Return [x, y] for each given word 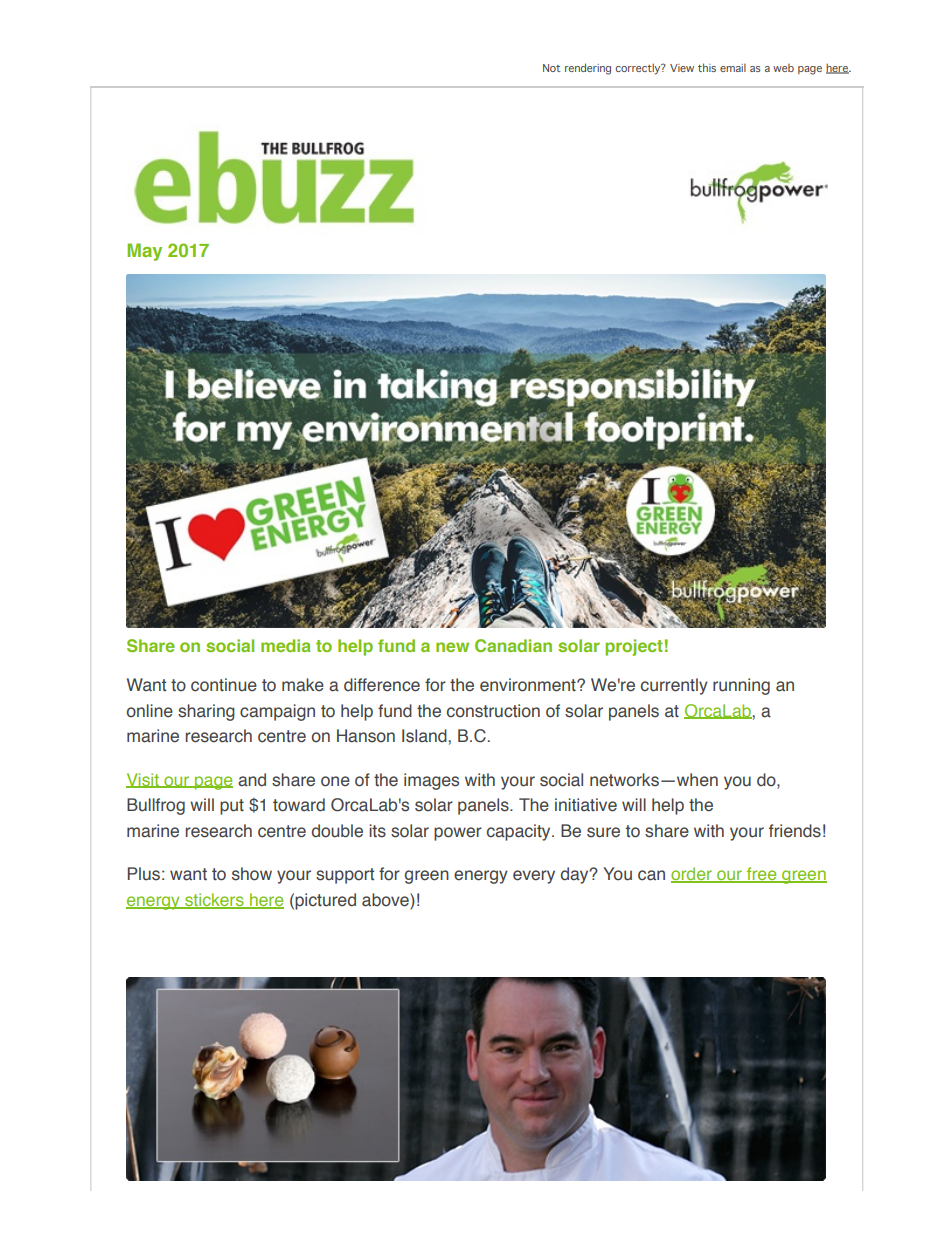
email [733, 68]
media [285, 645]
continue [224, 685]
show [252, 874]
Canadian [513, 645]
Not [551, 68]
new [452, 647]
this [707, 67]
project [634, 647]
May [144, 252]
